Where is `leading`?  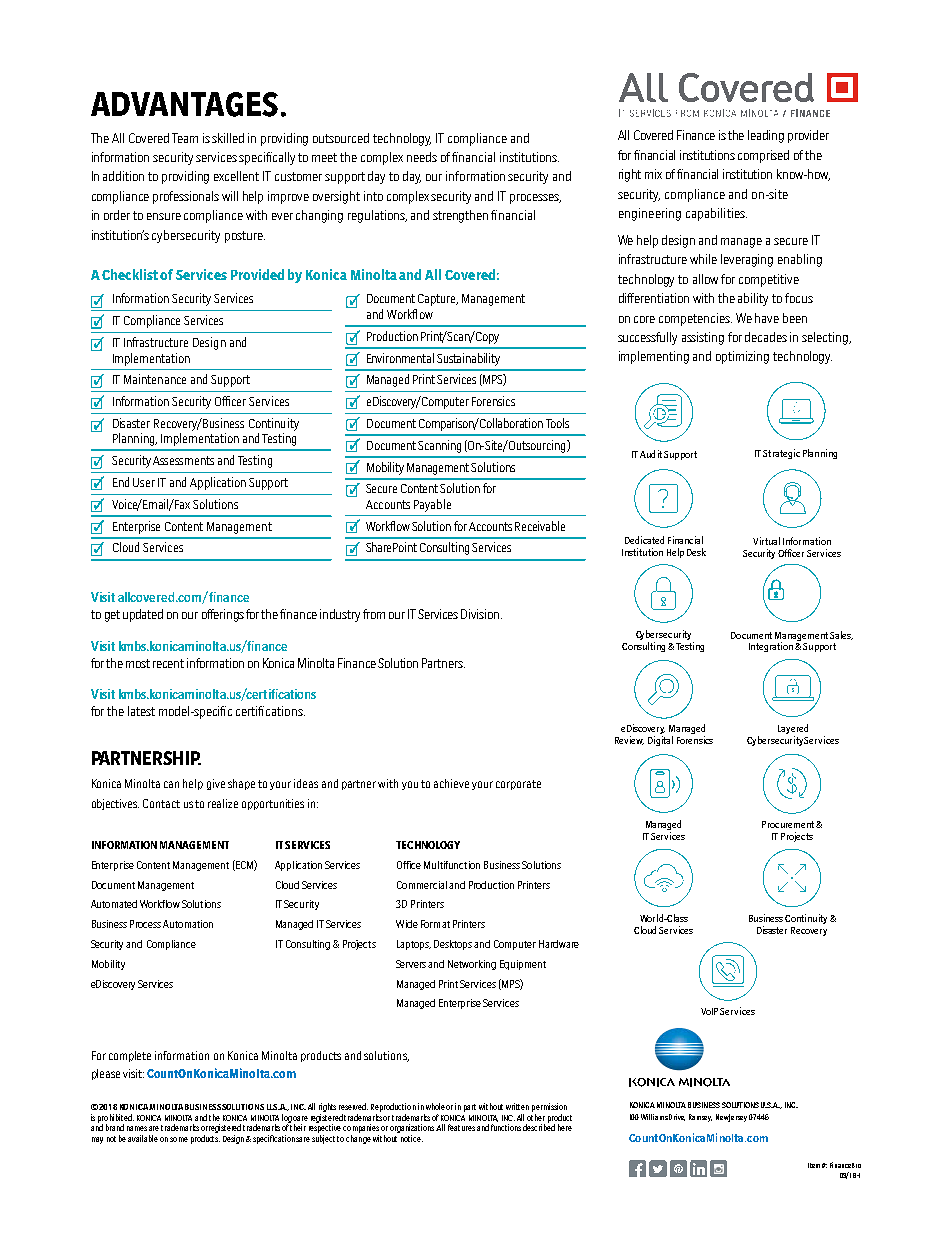 leading is located at coordinates (766, 136).
